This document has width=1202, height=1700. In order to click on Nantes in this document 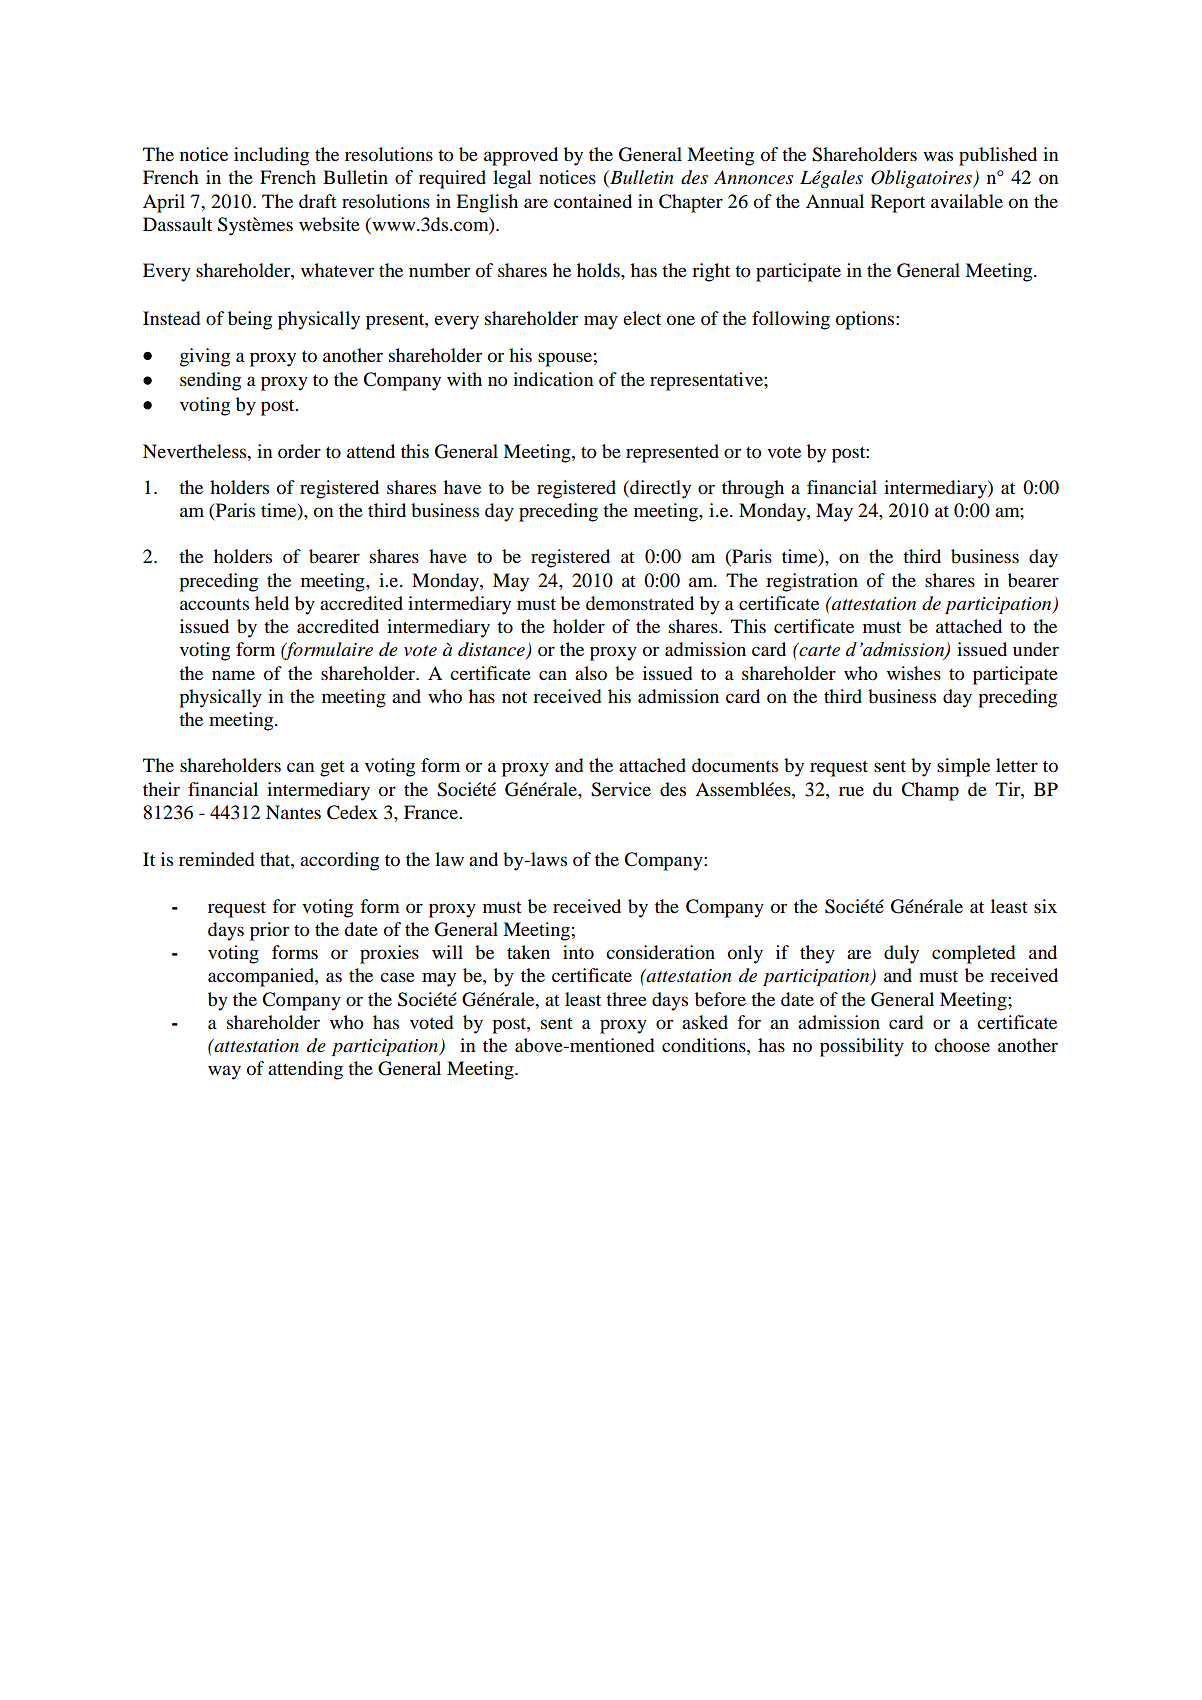, I will do `click(293, 812)`.
